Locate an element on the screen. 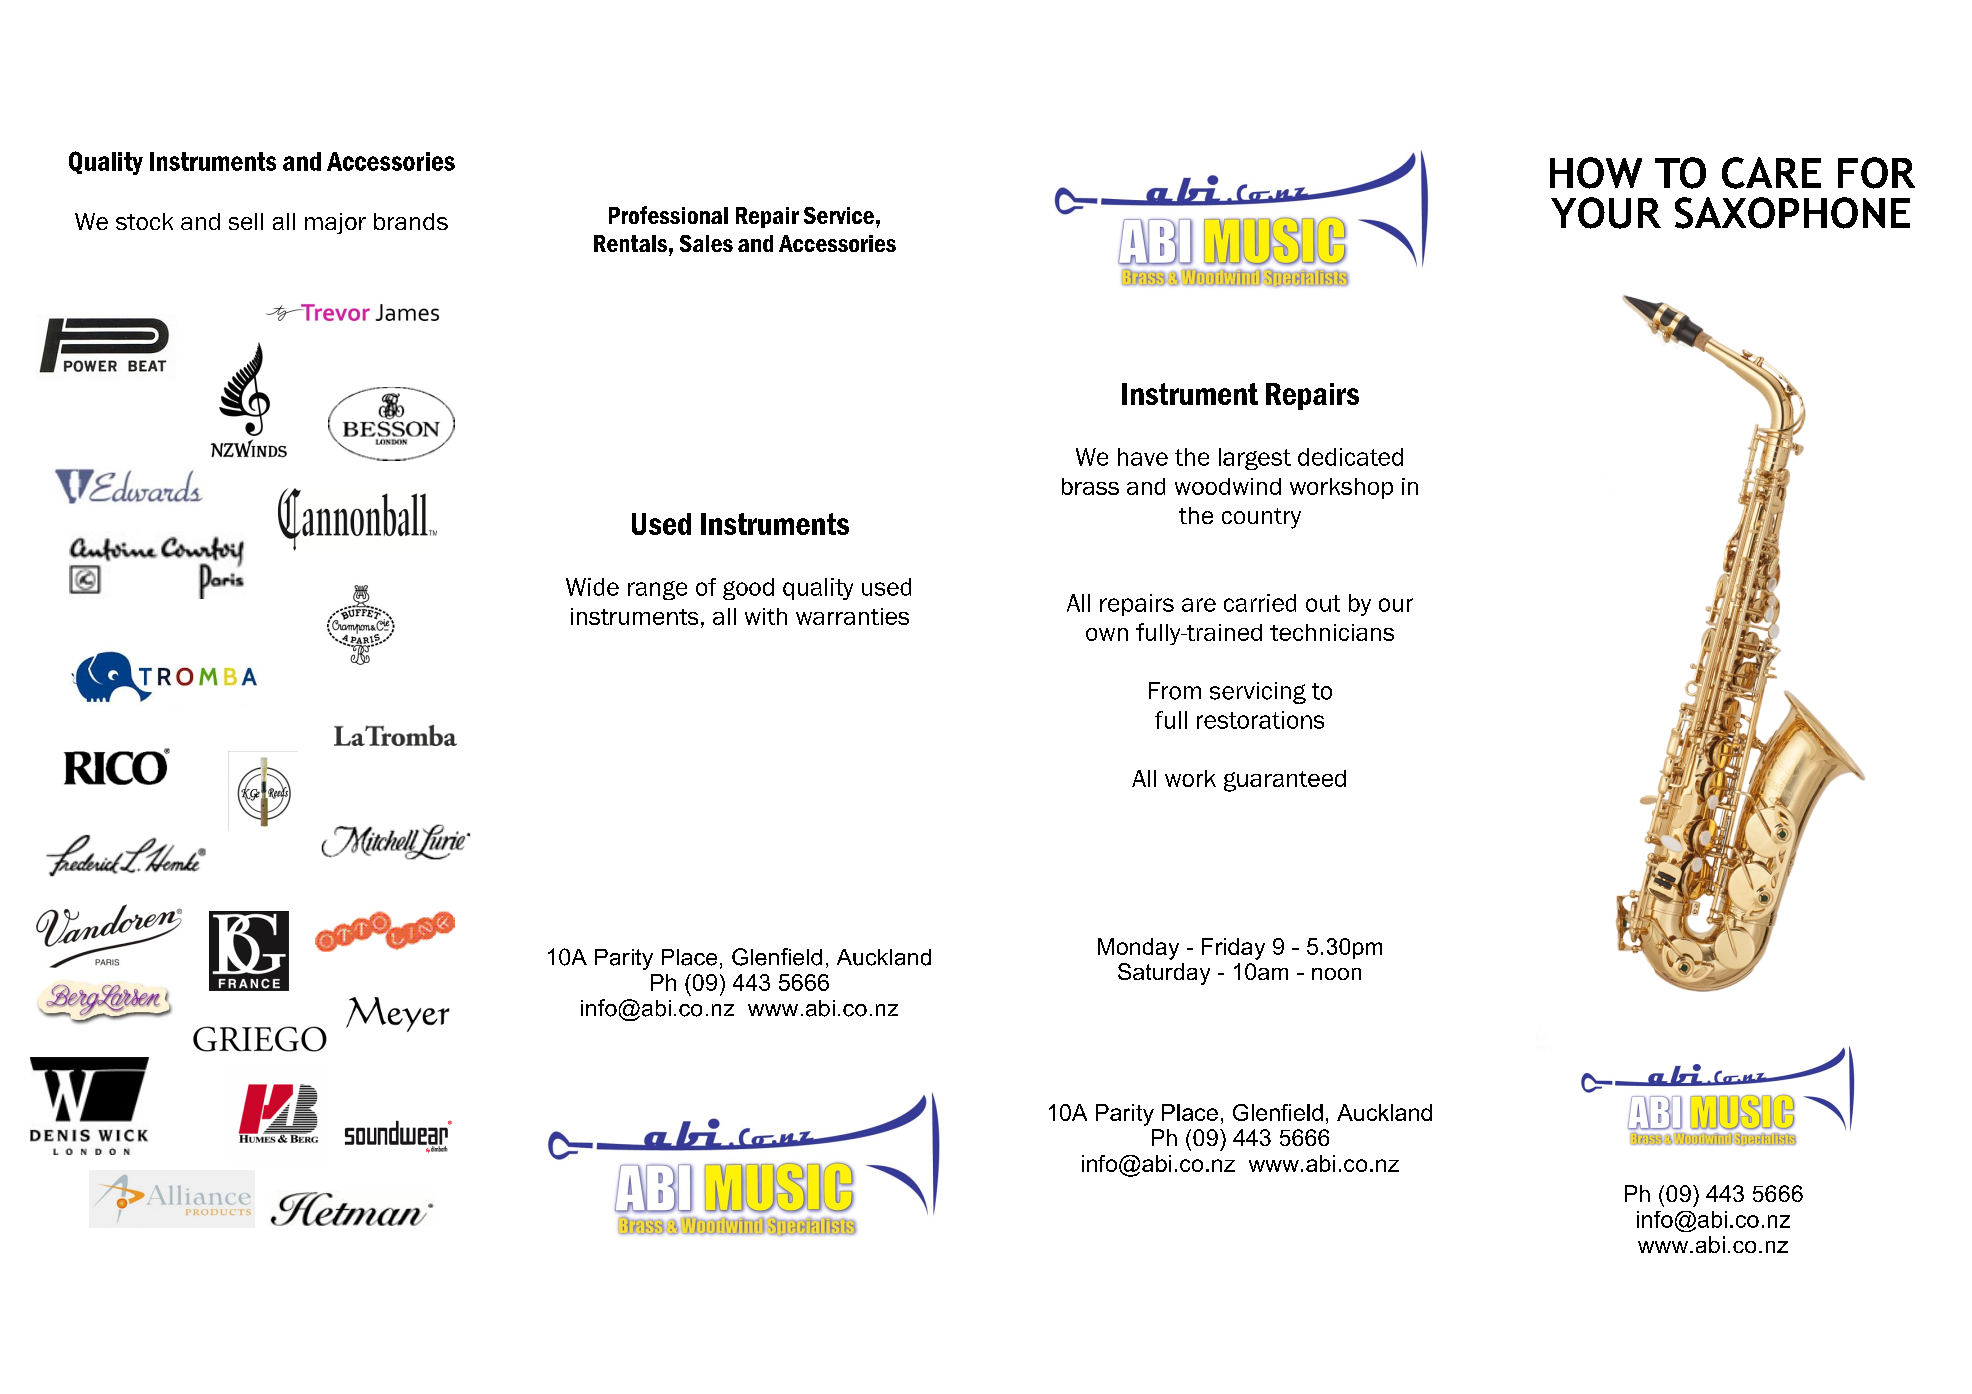  From is located at coordinates (1175, 691).
